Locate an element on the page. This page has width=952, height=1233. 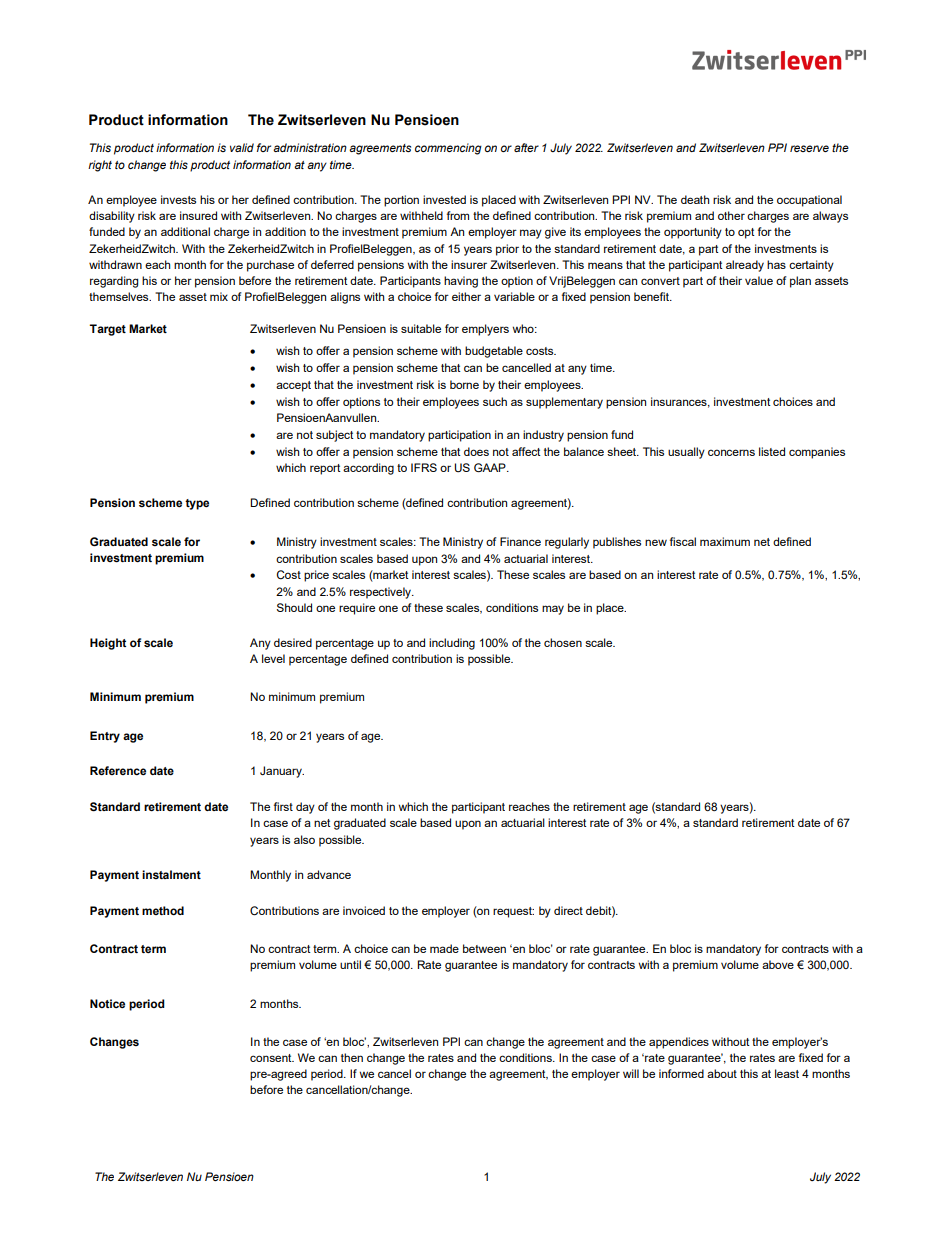
then is located at coordinates (352, 1057).
